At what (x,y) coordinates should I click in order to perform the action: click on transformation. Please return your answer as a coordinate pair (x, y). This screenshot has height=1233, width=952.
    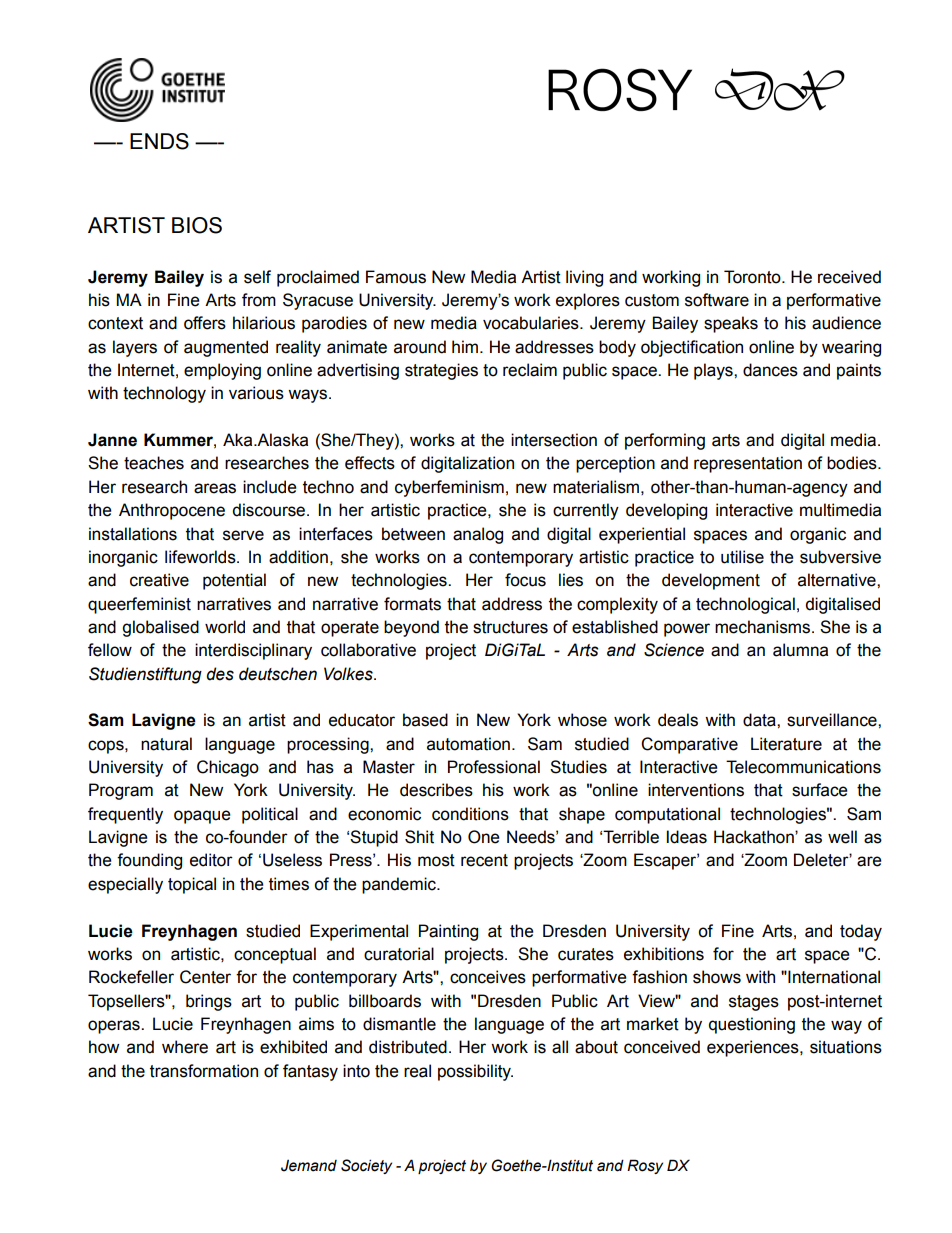
    Looking at the image, I should click on (204, 1071).
